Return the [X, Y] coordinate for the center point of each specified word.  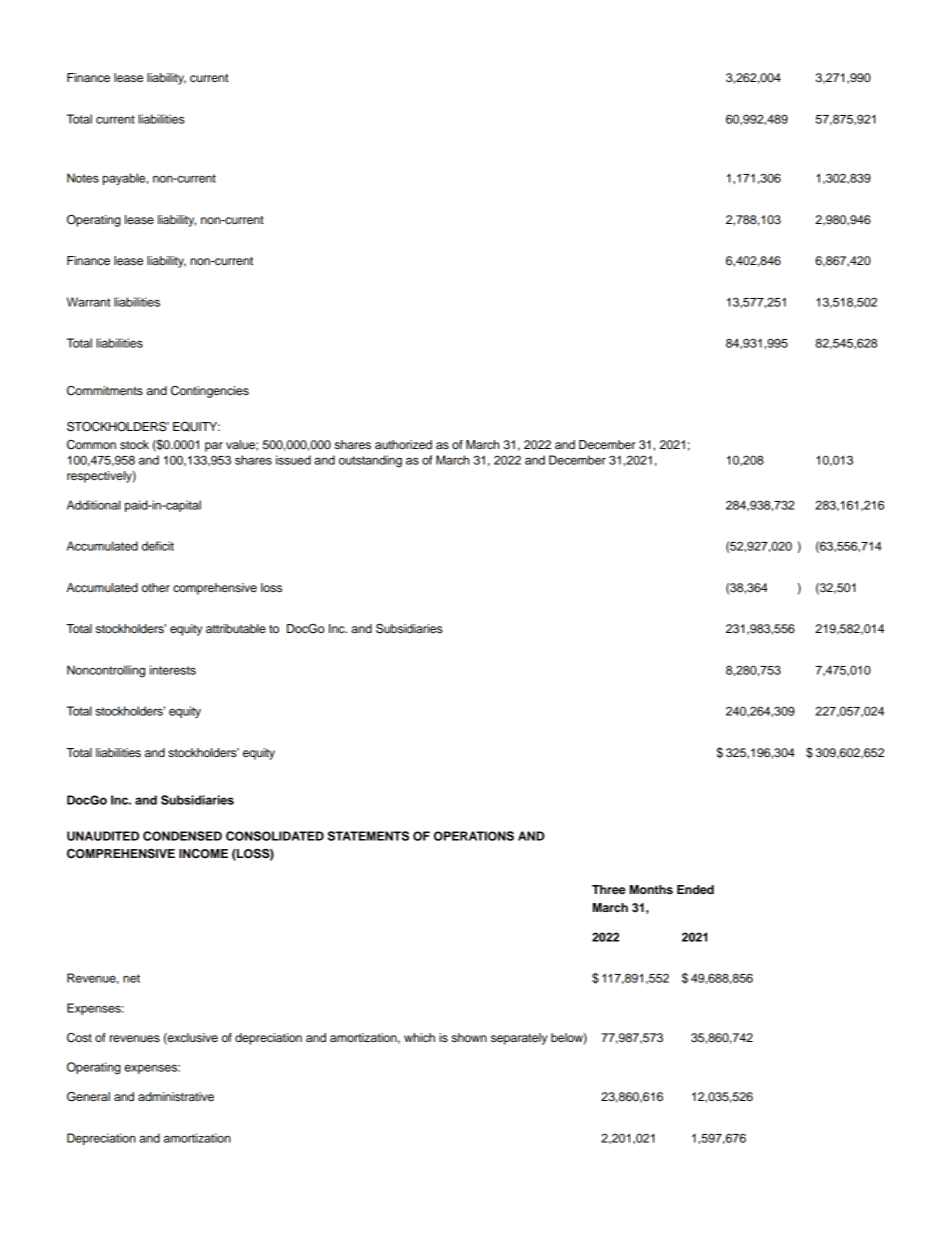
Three [609, 889]
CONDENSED [182, 836]
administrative [176, 1096]
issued [293, 460]
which [419, 1037]
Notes [83, 178]
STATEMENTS [368, 836]
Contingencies [210, 392]
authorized [403, 444]
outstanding [370, 461]
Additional [93, 505]
